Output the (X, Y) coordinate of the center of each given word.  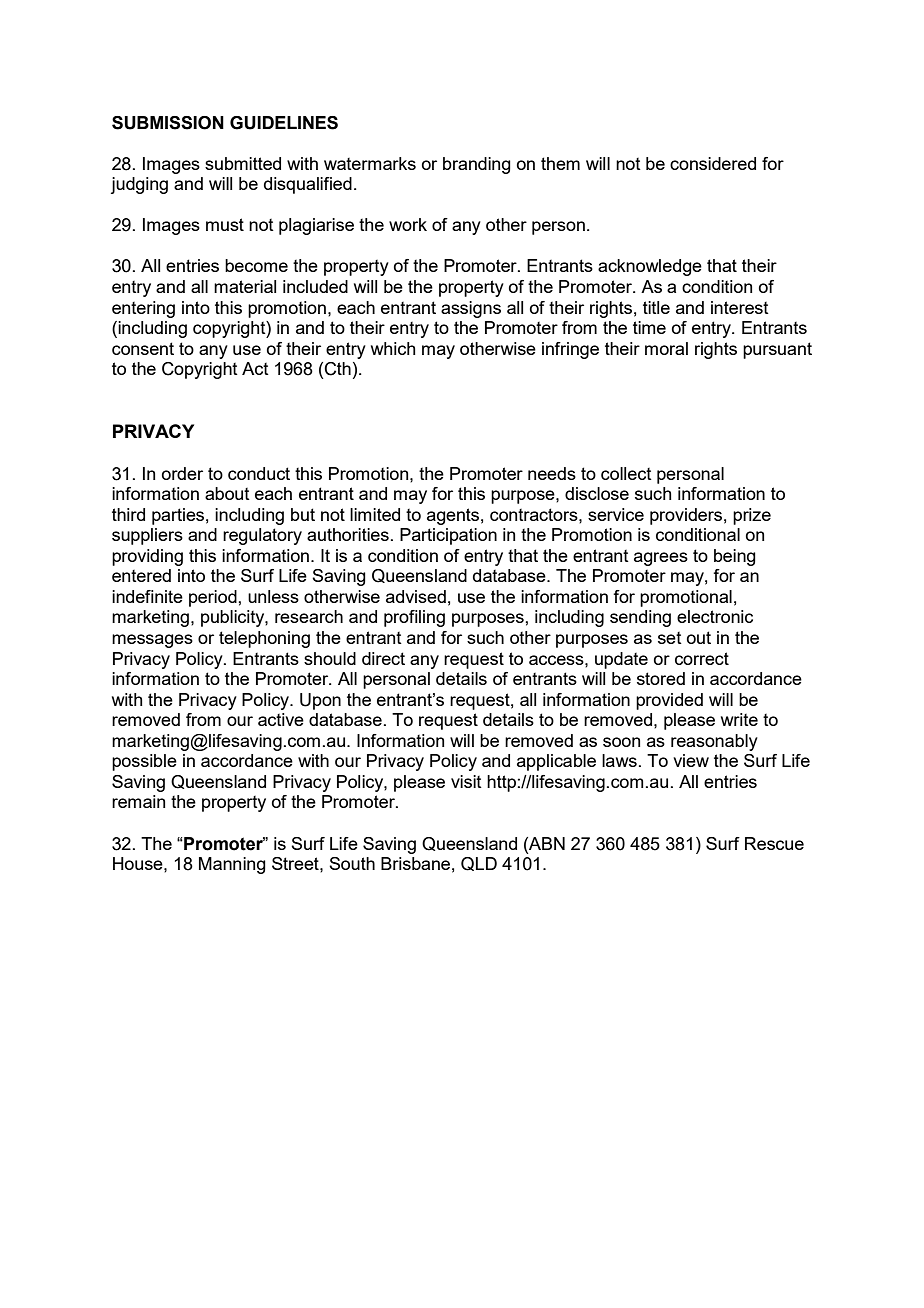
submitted (243, 163)
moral (666, 348)
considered (713, 163)
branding (477, 165)
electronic (715, 616)
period (214, 598)
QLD (479, 864)
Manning (232, 865)
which (393, 348)
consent (143, 348)
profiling (414, 618)
